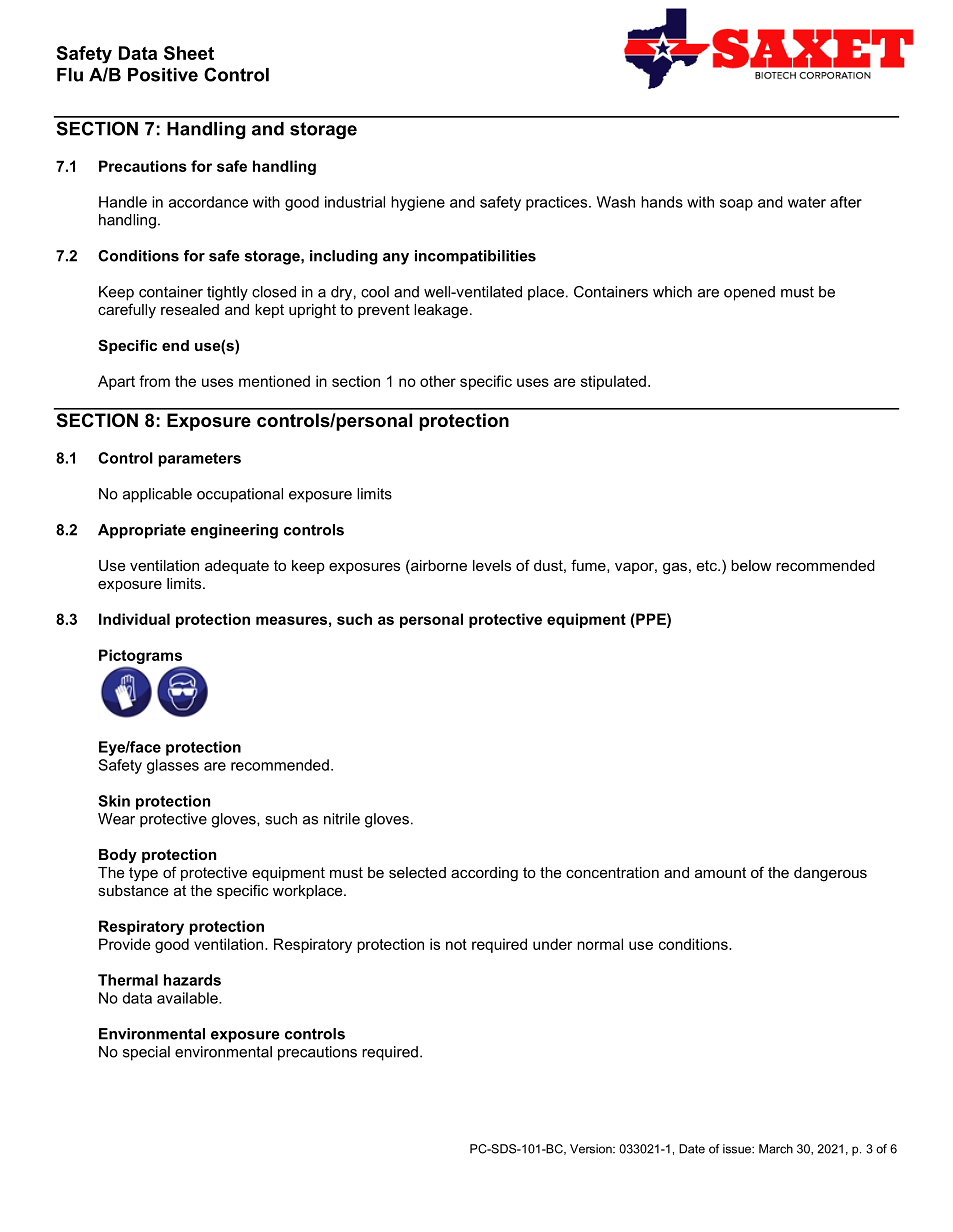  Describe the element at coordinates (736, 205) in the page. I see `soap` at that location.
